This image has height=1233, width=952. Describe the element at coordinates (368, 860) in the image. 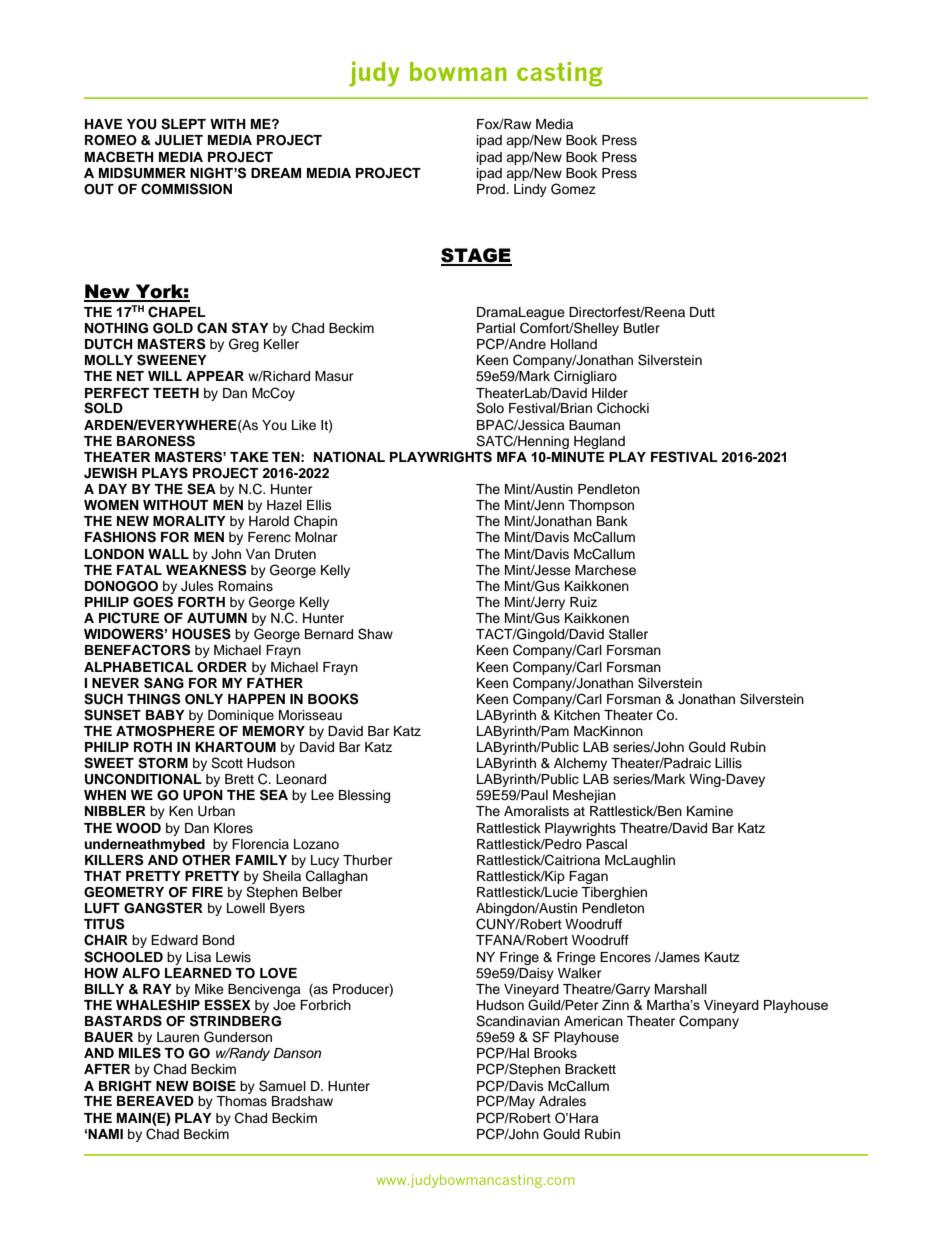

I see `Thurber` at that location.
